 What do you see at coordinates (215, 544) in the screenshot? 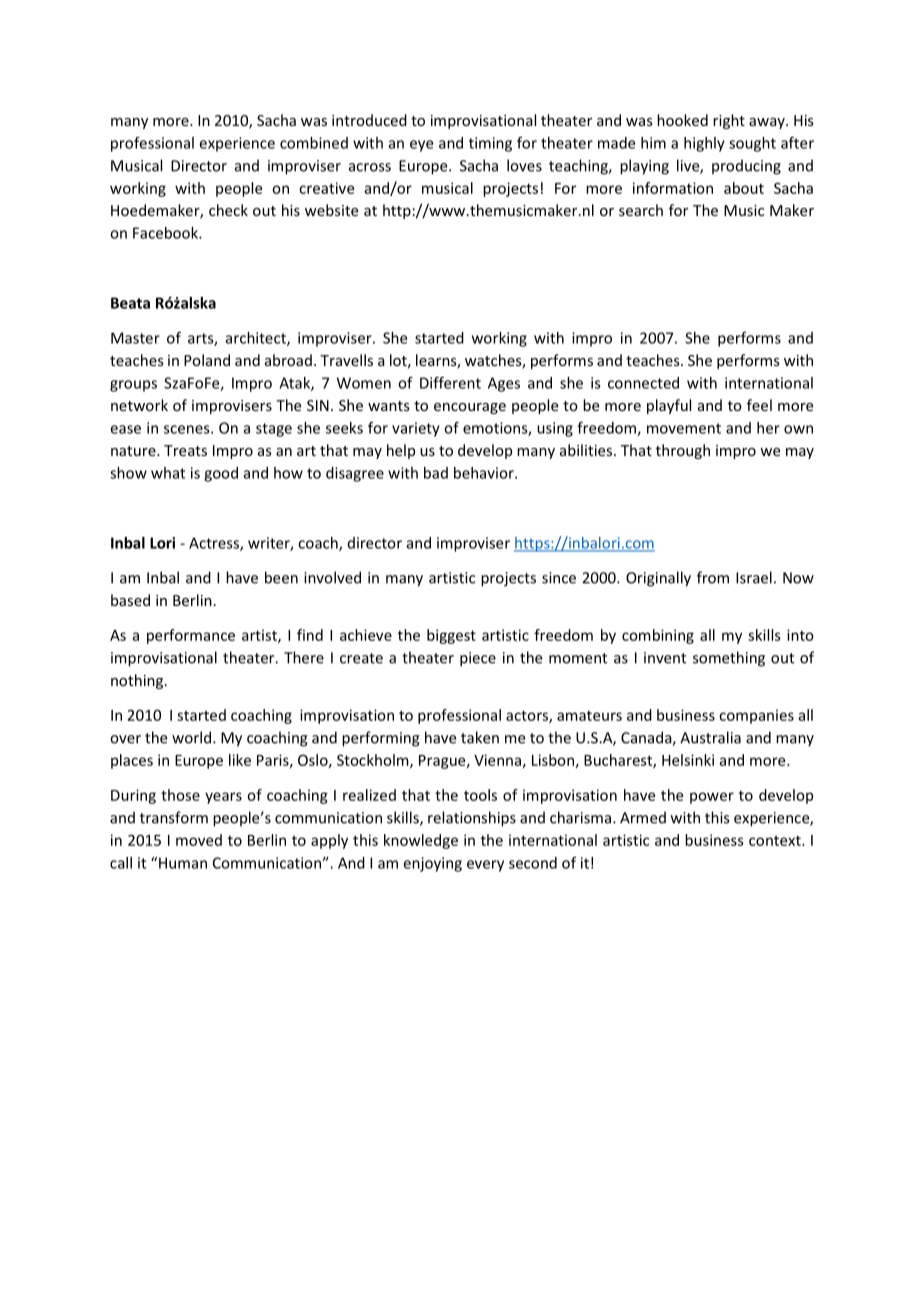
I see `Actress` at bounding box center [215, 544].
